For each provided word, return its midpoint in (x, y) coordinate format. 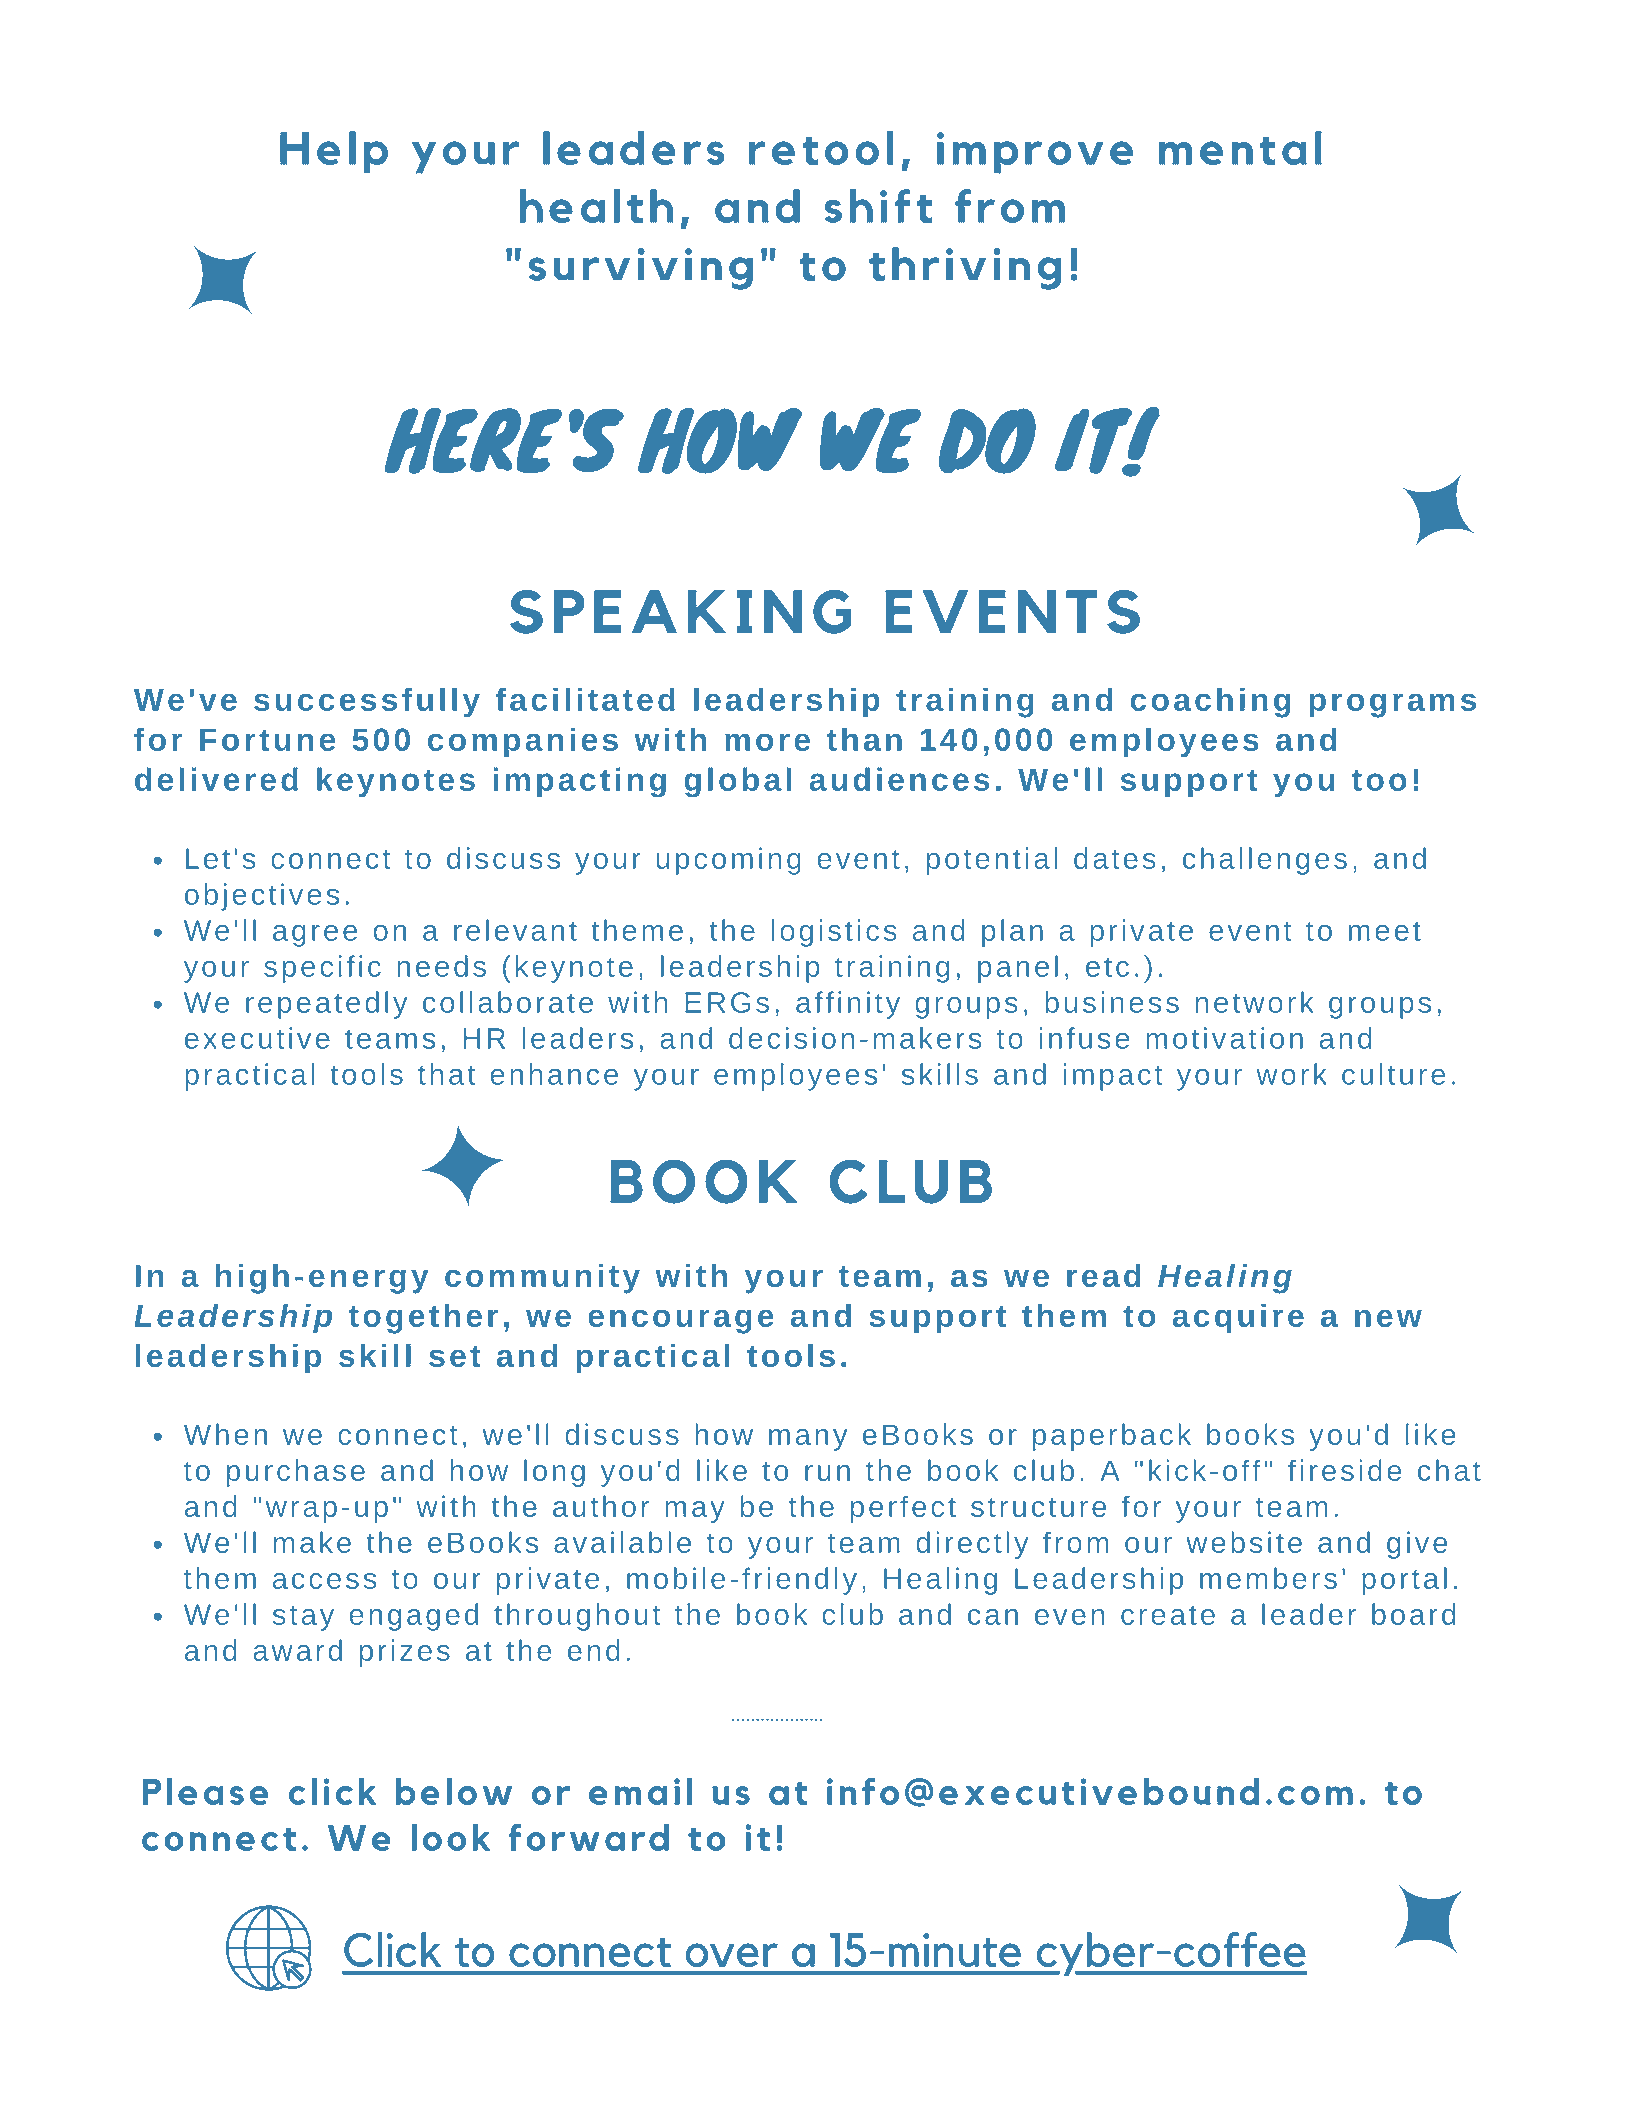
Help (334, 152)
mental (1240, 148)
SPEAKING (681, 611)
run (827, 1473)
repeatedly (326, 1005)
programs (1392, 705)
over (732, 1955)
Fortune (267, 740)
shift (878, 206)
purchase (296, 1473)
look (450, 1837)
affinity (848, 1005)
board (1413, 1614)
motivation (1224, 1038)
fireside (1344, 1470)
